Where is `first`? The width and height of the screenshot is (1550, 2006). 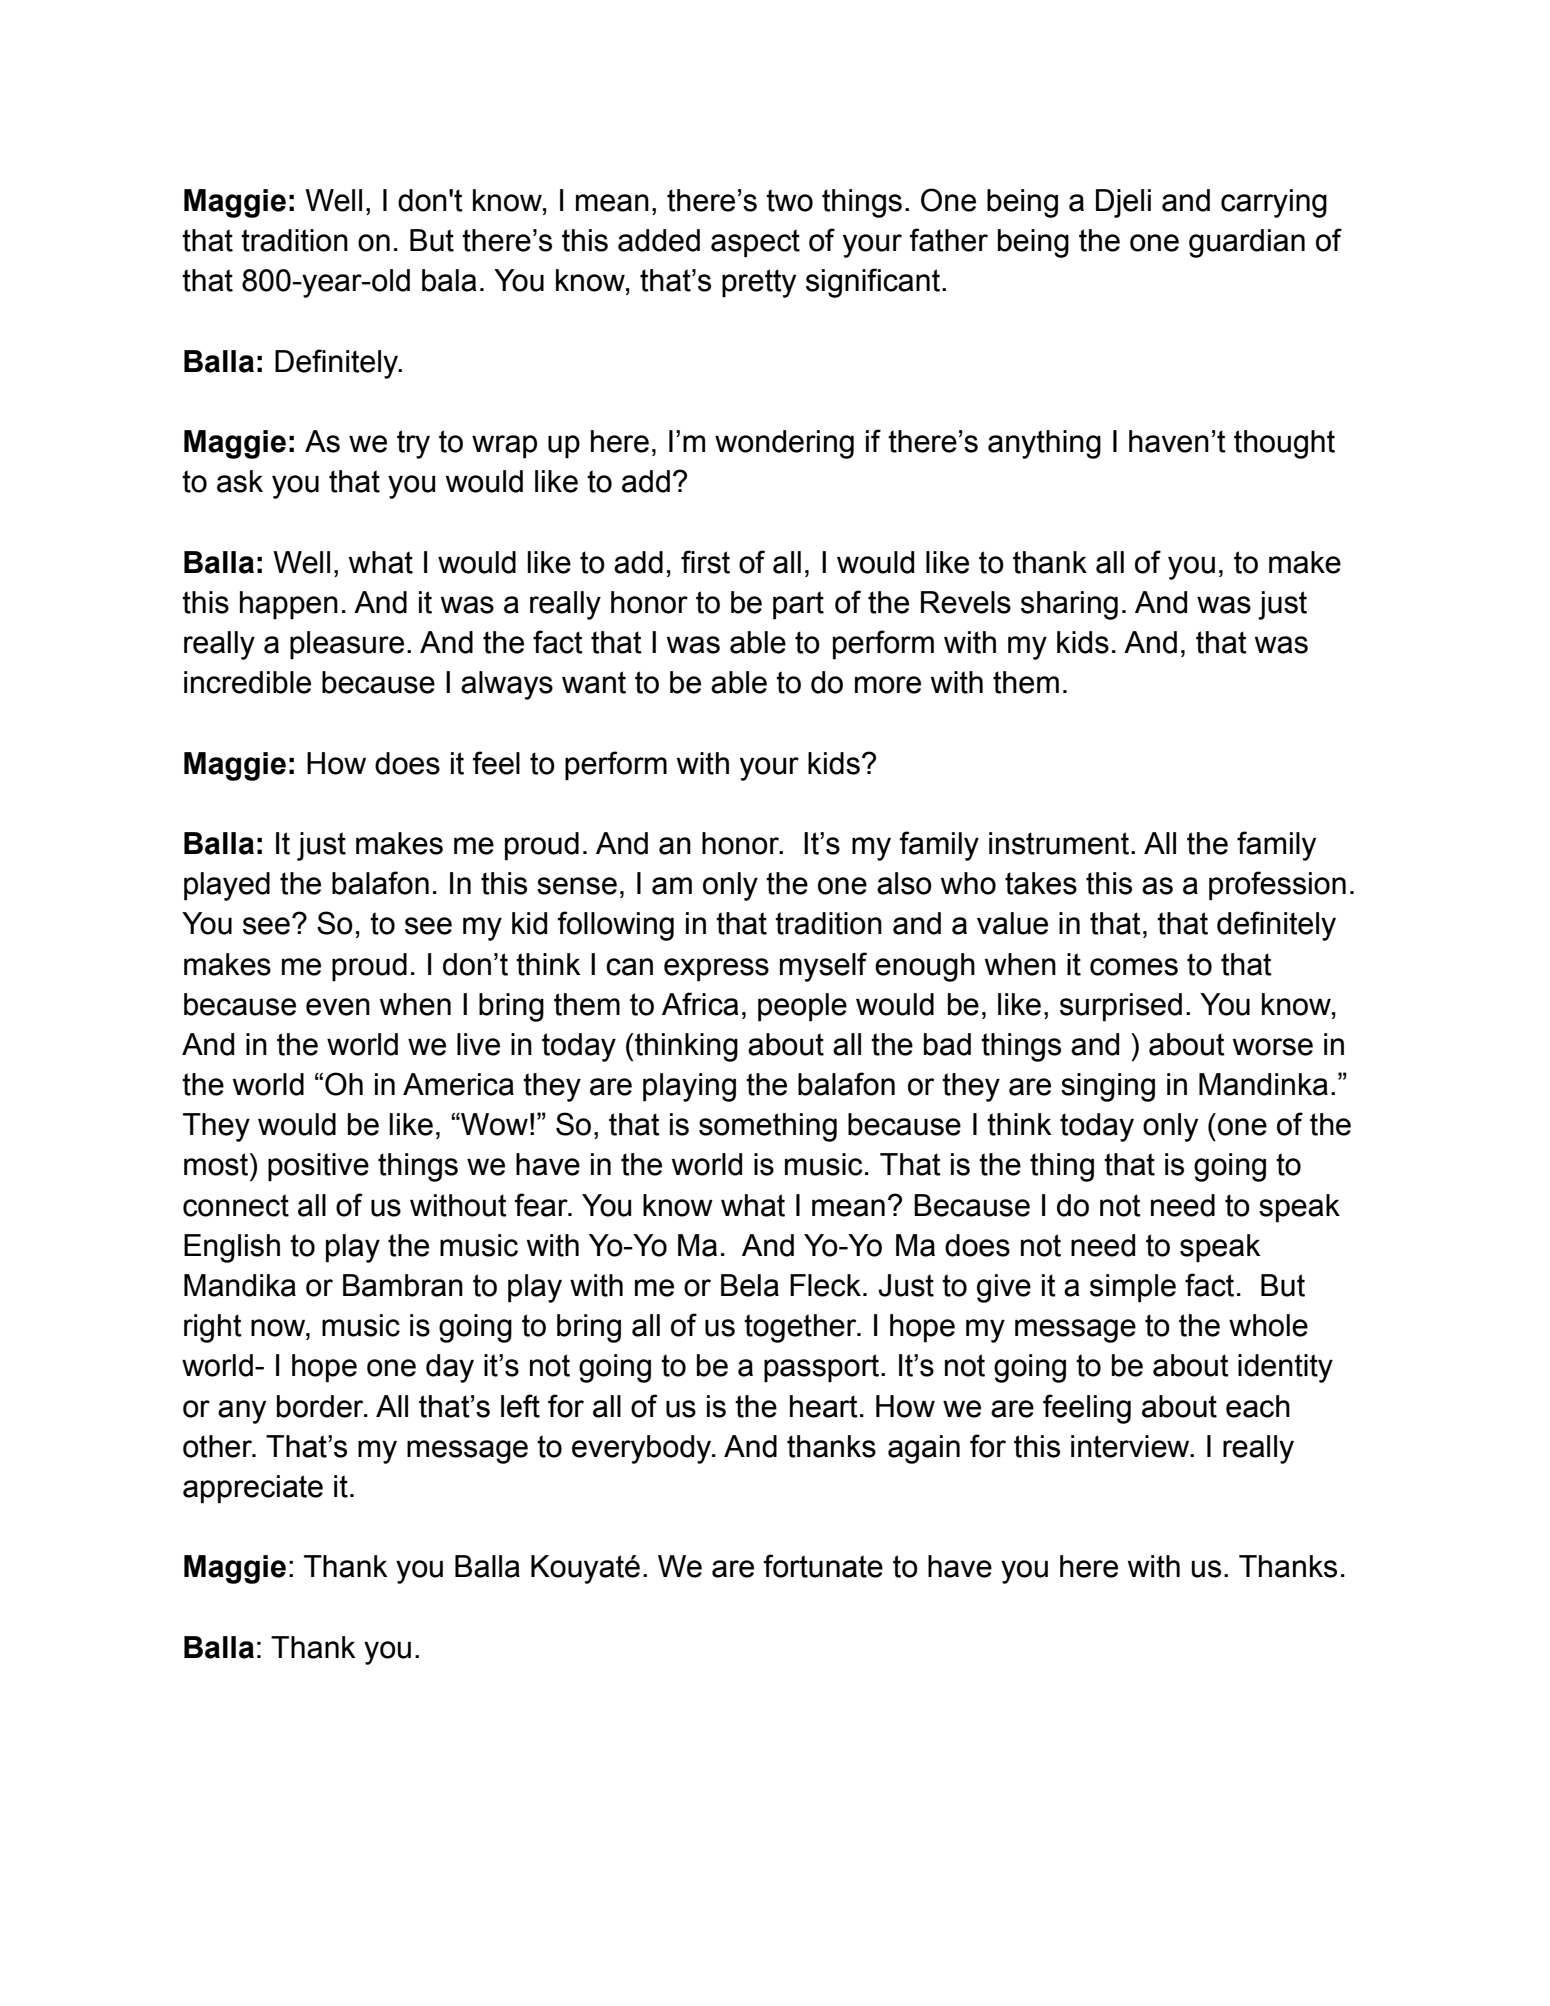 first is located at coordinates (705, 562).
